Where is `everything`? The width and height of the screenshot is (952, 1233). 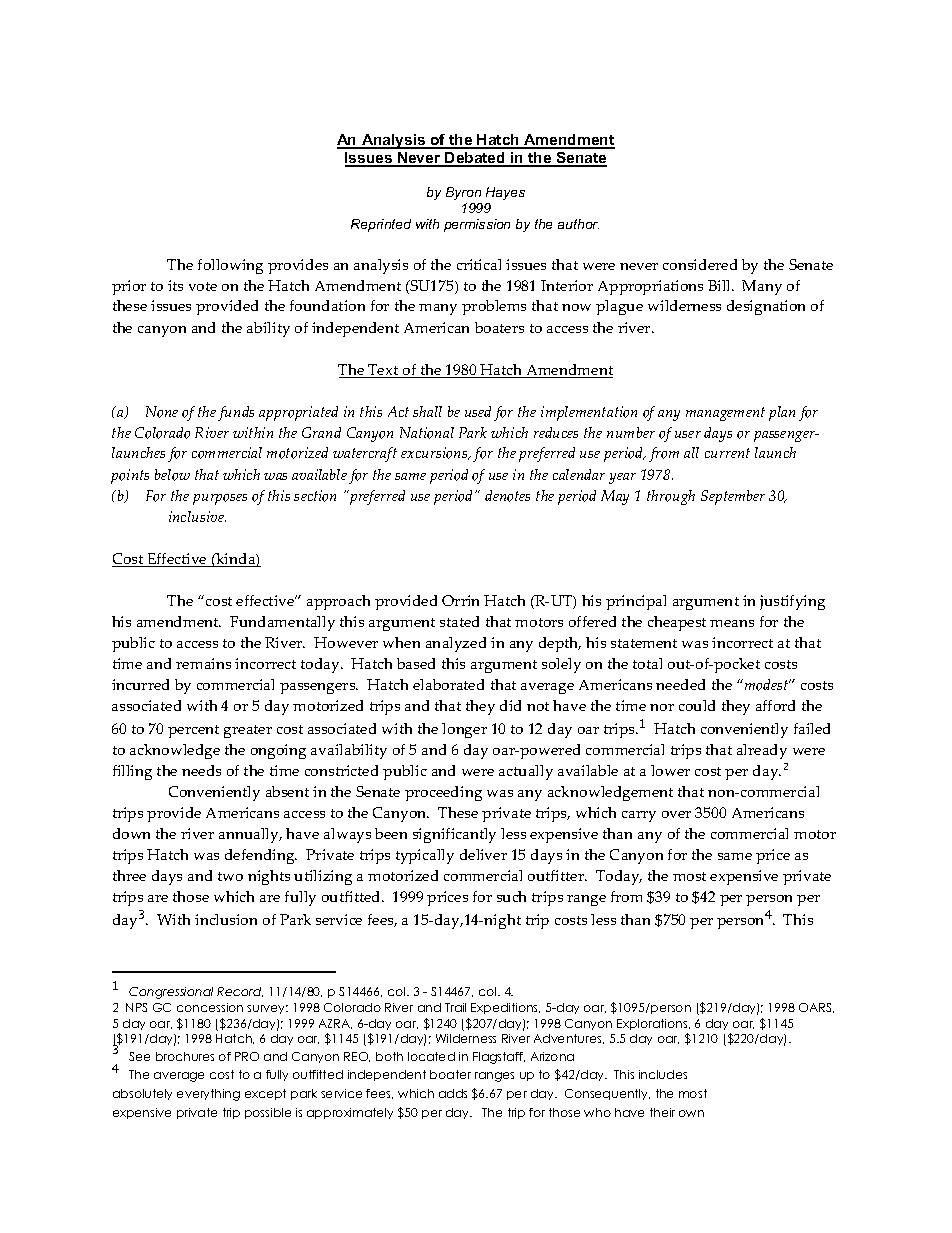
everything is located at coordinates (208, 1095).
